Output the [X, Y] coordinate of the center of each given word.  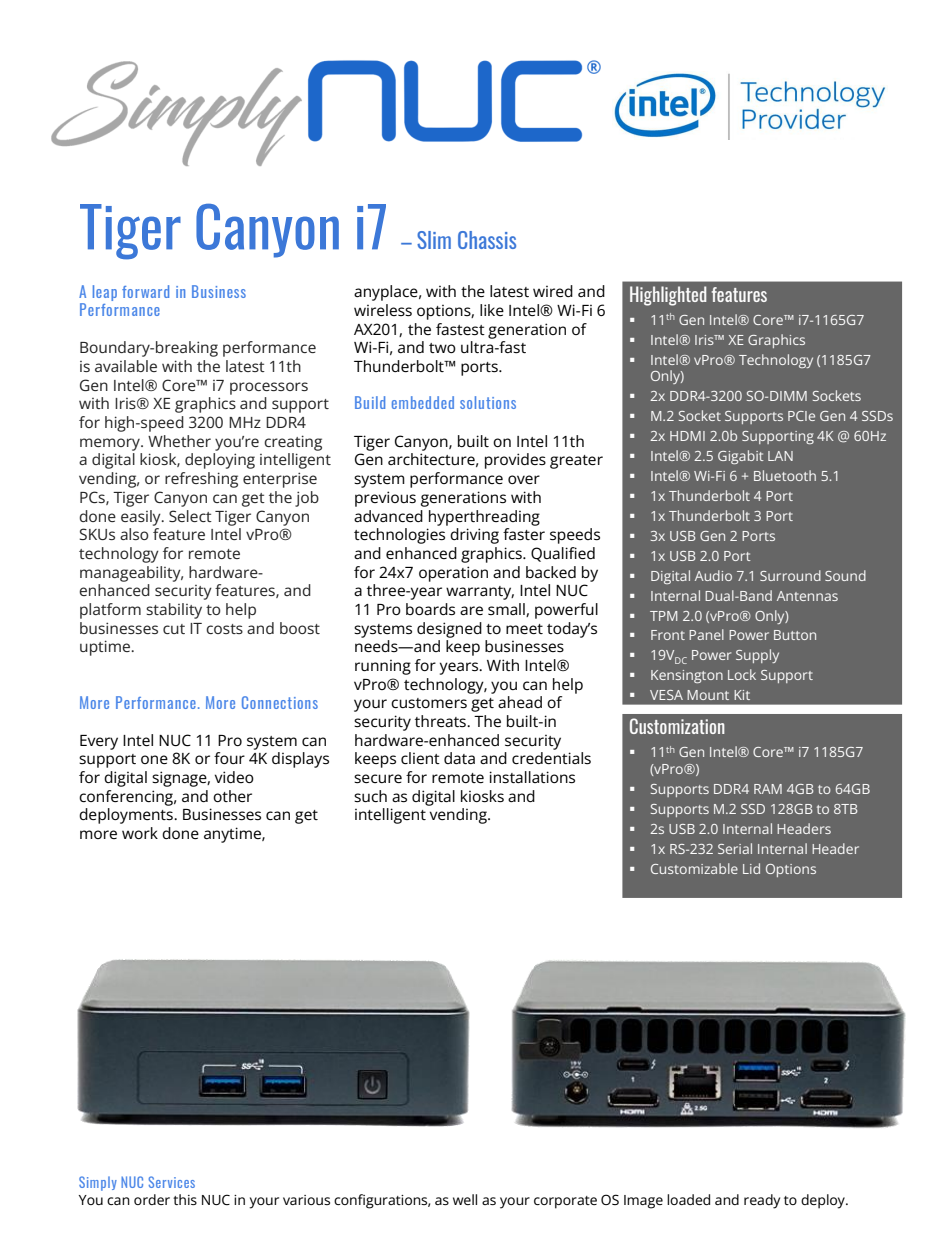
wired [553, 291]
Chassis [487, 240]
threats [441, 721]
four [229, 758]
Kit [742, 695]
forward [145, 291]
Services [172, 1182]
